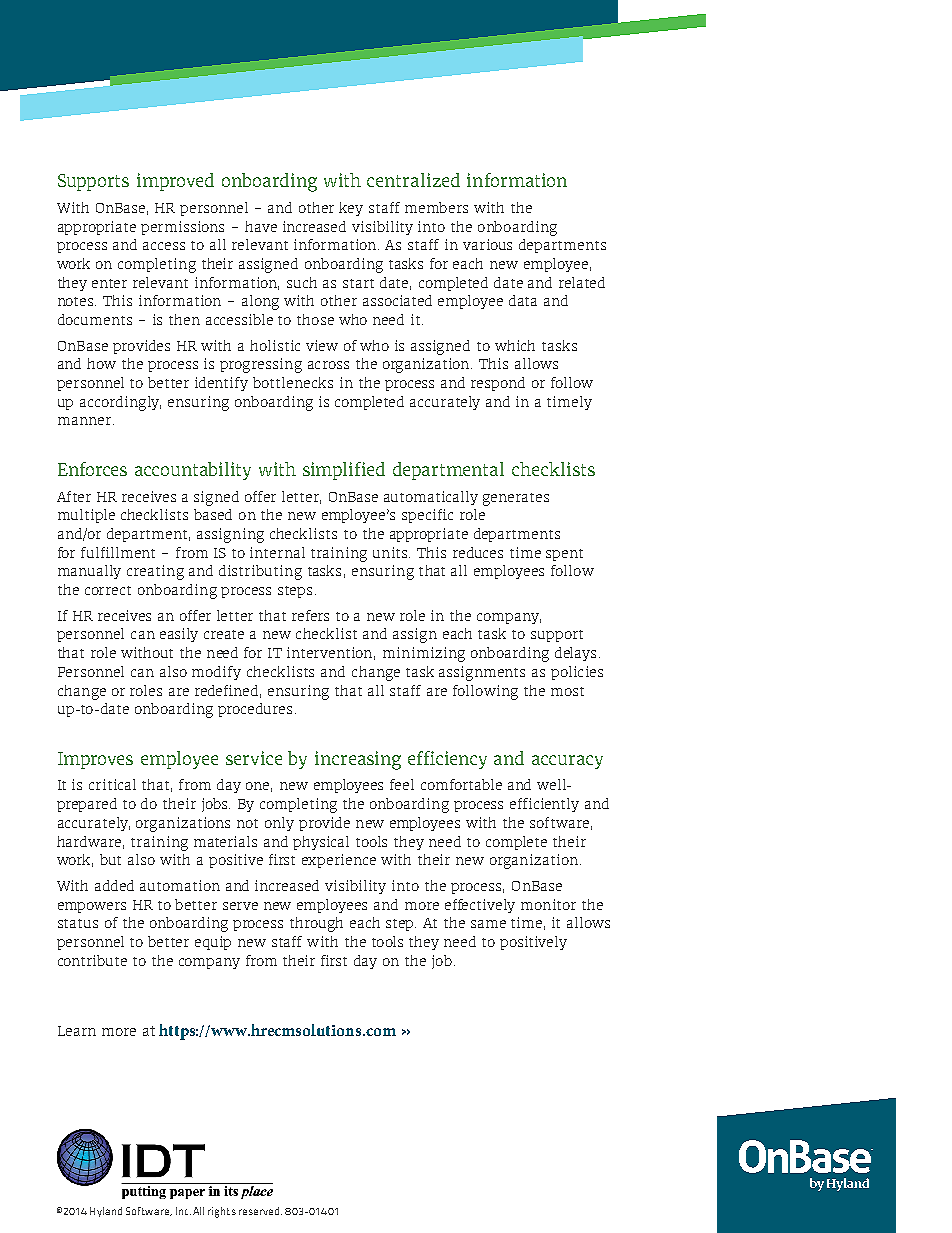  I want to click on generates, so click(516, 499).
